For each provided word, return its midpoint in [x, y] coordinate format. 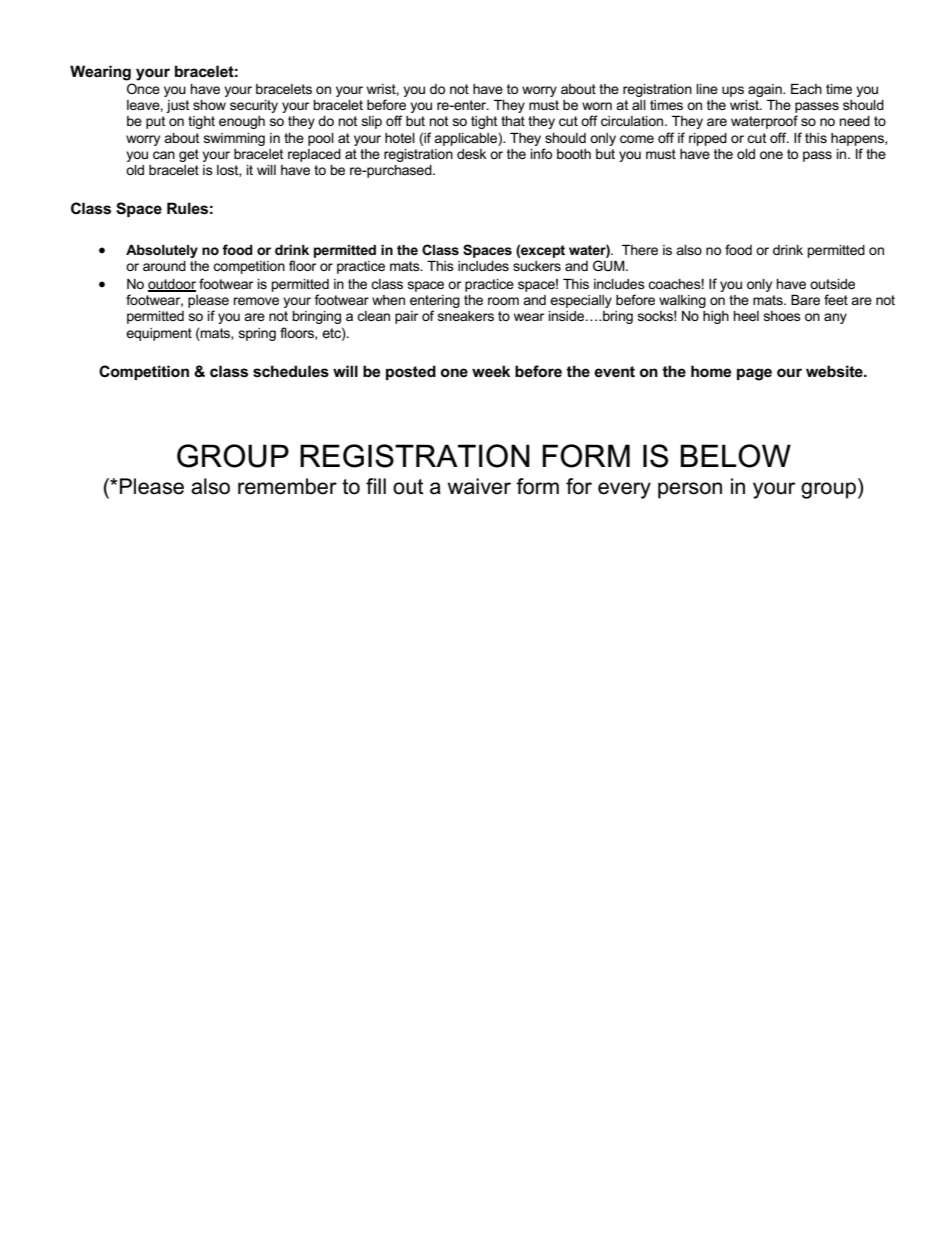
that [513, 121]
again [766, 90]
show [209, 105]
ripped [708, 139]
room [503, 301]
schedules [291, 371]
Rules [187, 208]
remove [256, 301]
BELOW [735, 456]
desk [471, 154]
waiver [479, 486]
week [491, 371]
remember [287, 486]
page [754, 374]
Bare [805, 300]
